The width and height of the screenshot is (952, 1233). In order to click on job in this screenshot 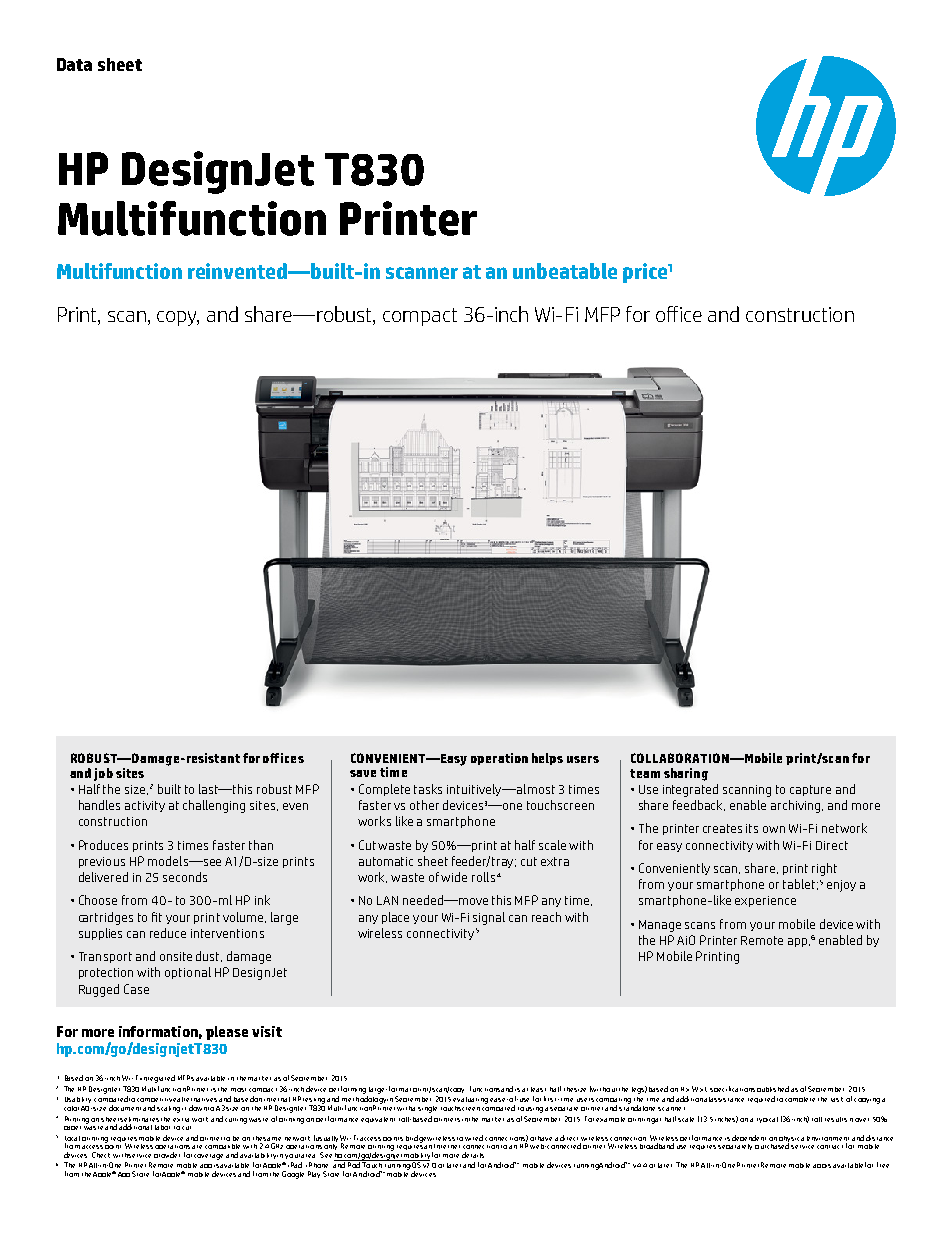, I will do `click(103, 774)`.
